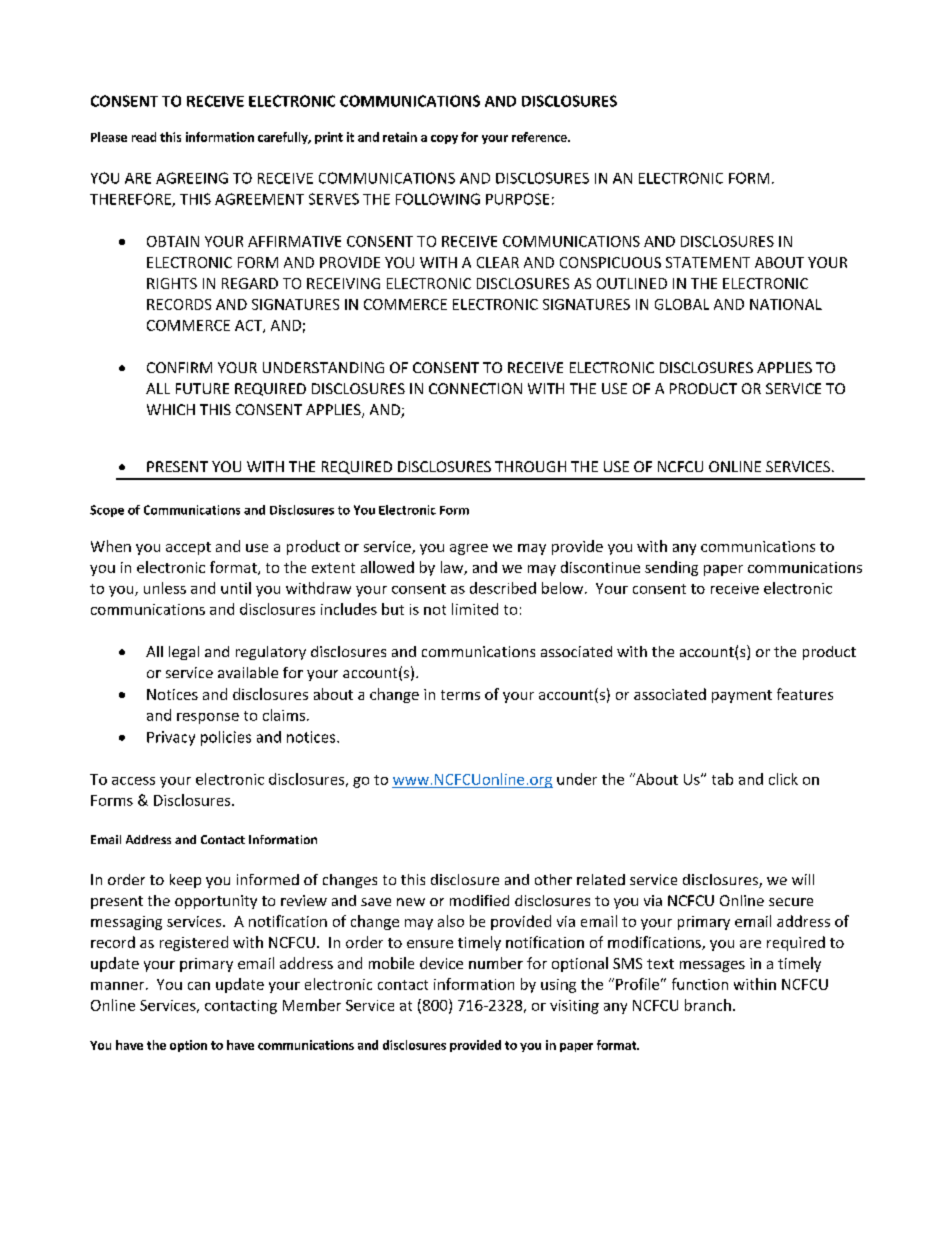 The image size is (952, 1233). Describe the element at coordinates (444, 139) in the screenshot. I see `copy` at that location.
